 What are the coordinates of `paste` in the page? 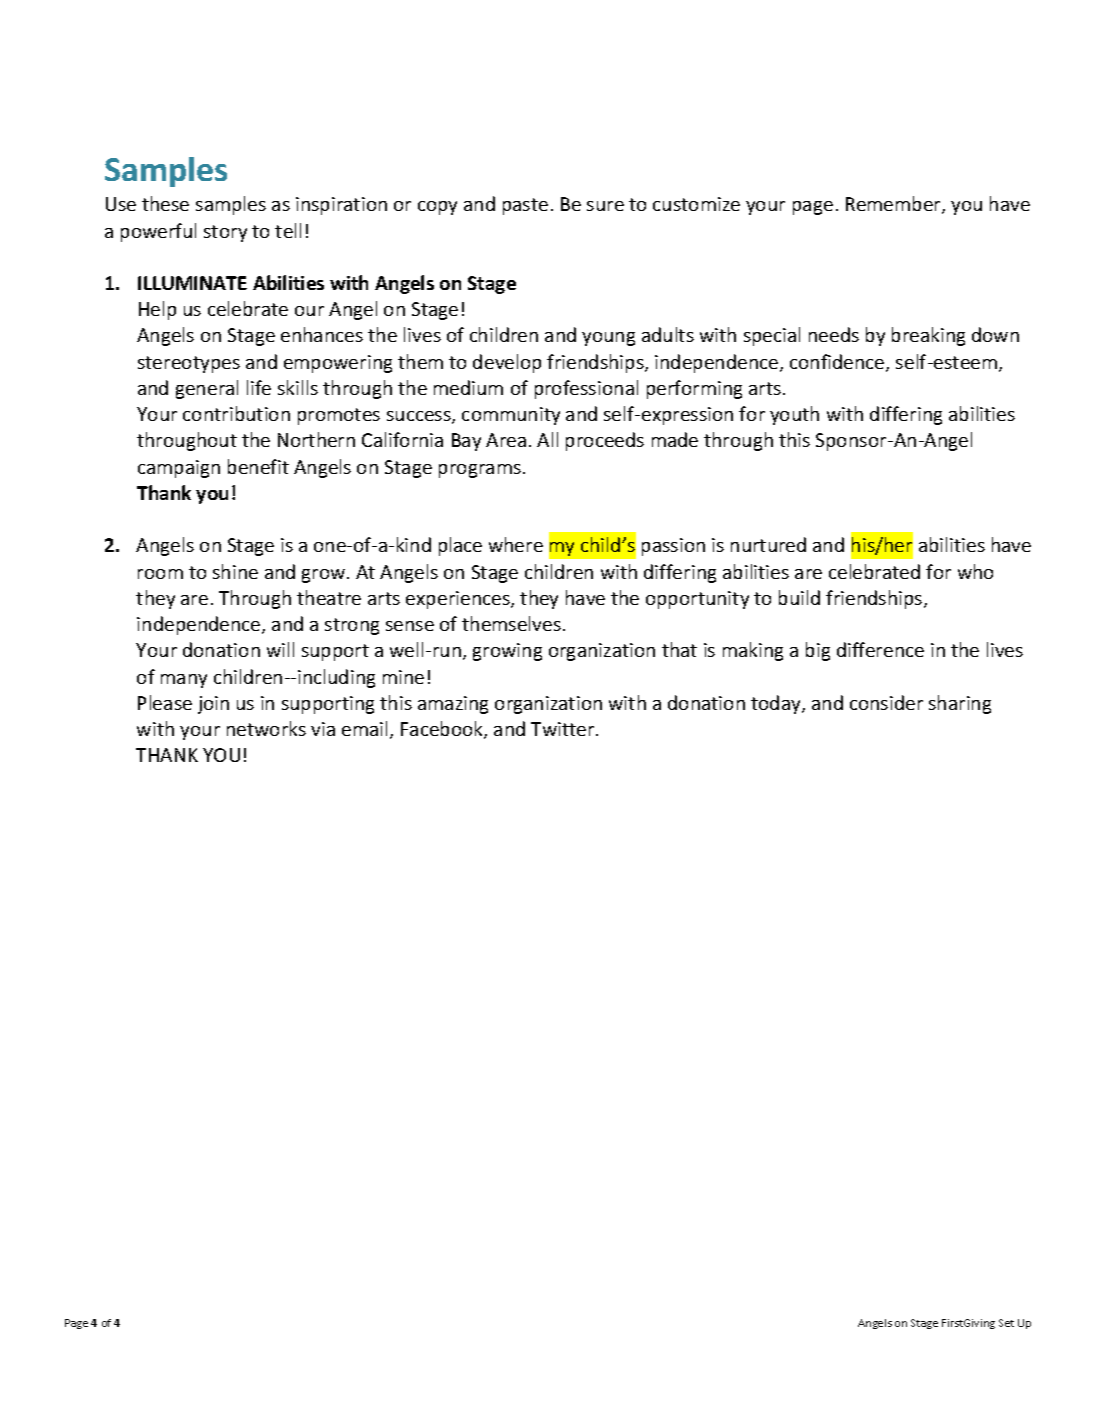 It's located at (525, 206).
